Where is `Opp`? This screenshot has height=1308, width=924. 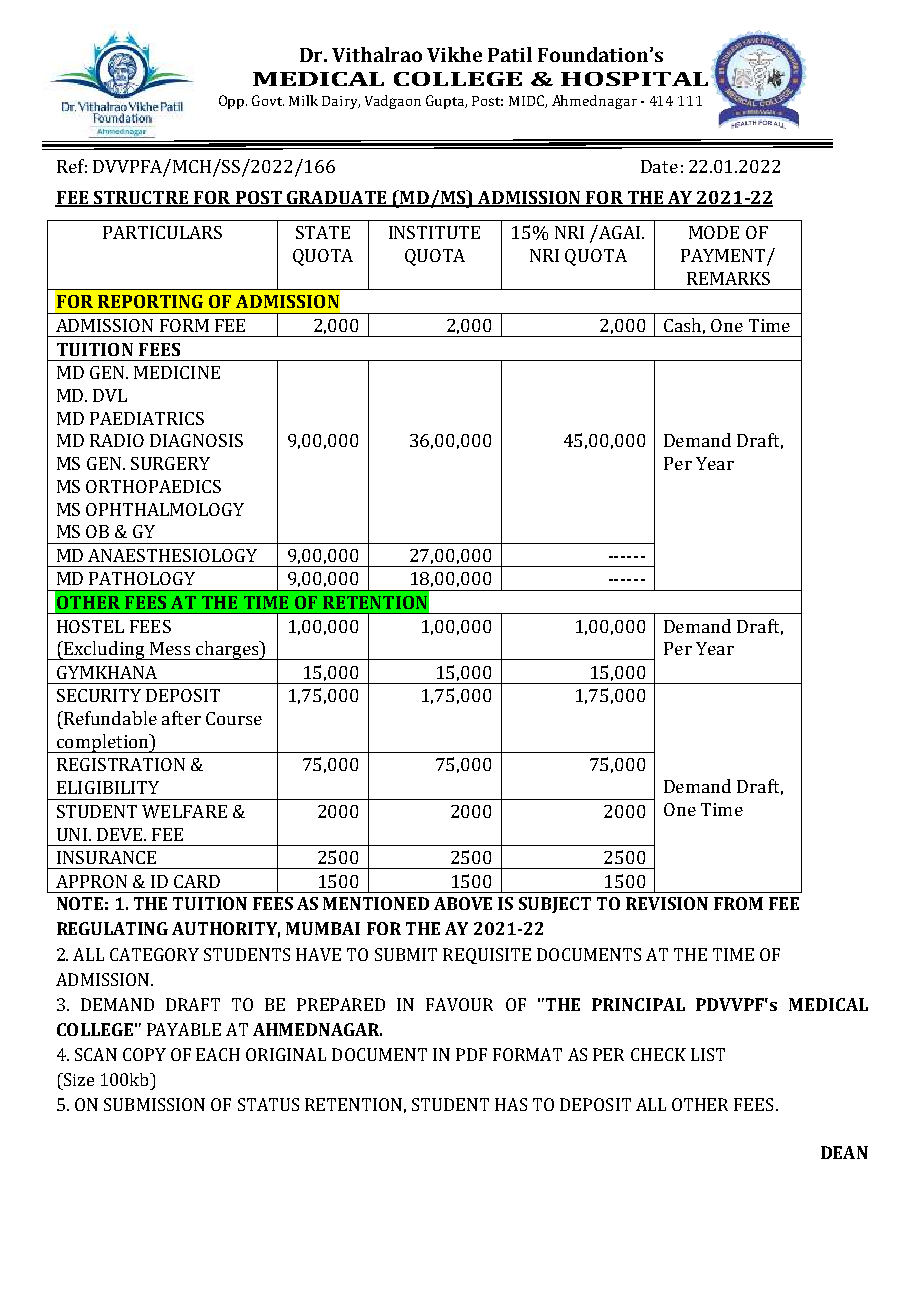 Opp is located at coordinates (231, 102).
